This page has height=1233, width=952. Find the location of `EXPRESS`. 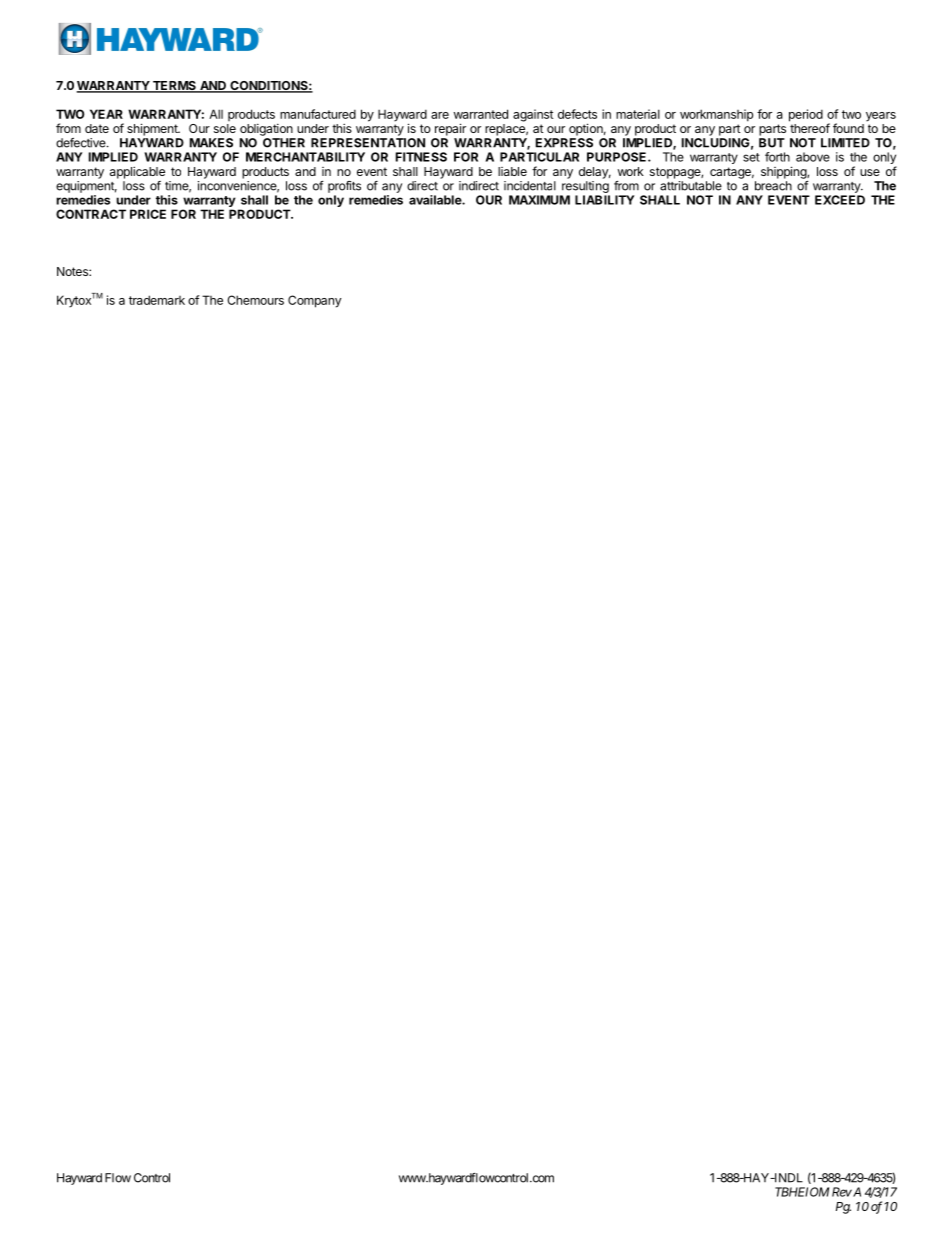

EXPRESS is located at coordinates (564, 143).
